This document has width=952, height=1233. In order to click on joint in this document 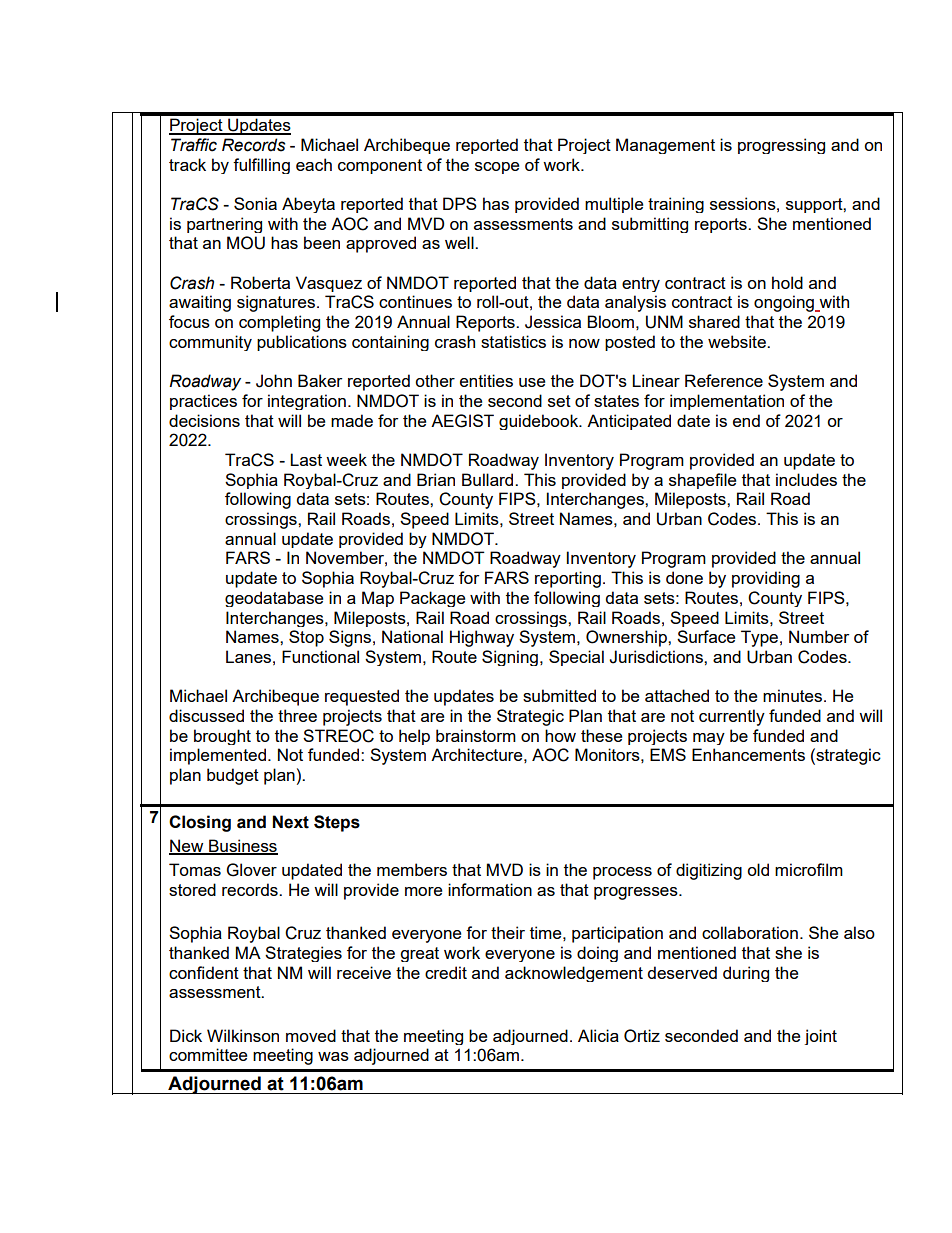, I will do `click(820, 1037)`.
